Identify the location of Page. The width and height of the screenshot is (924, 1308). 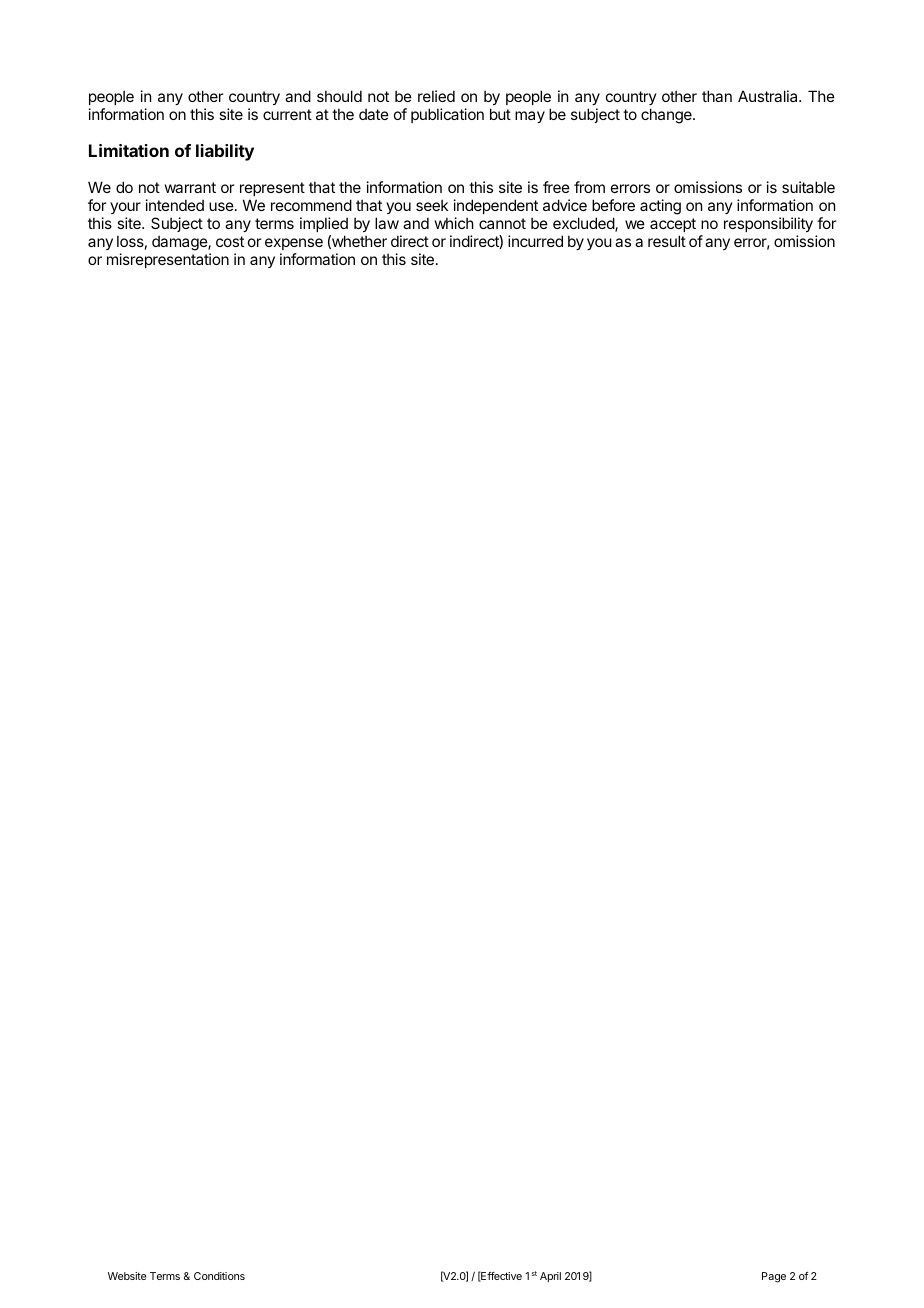
(774, 1277).
